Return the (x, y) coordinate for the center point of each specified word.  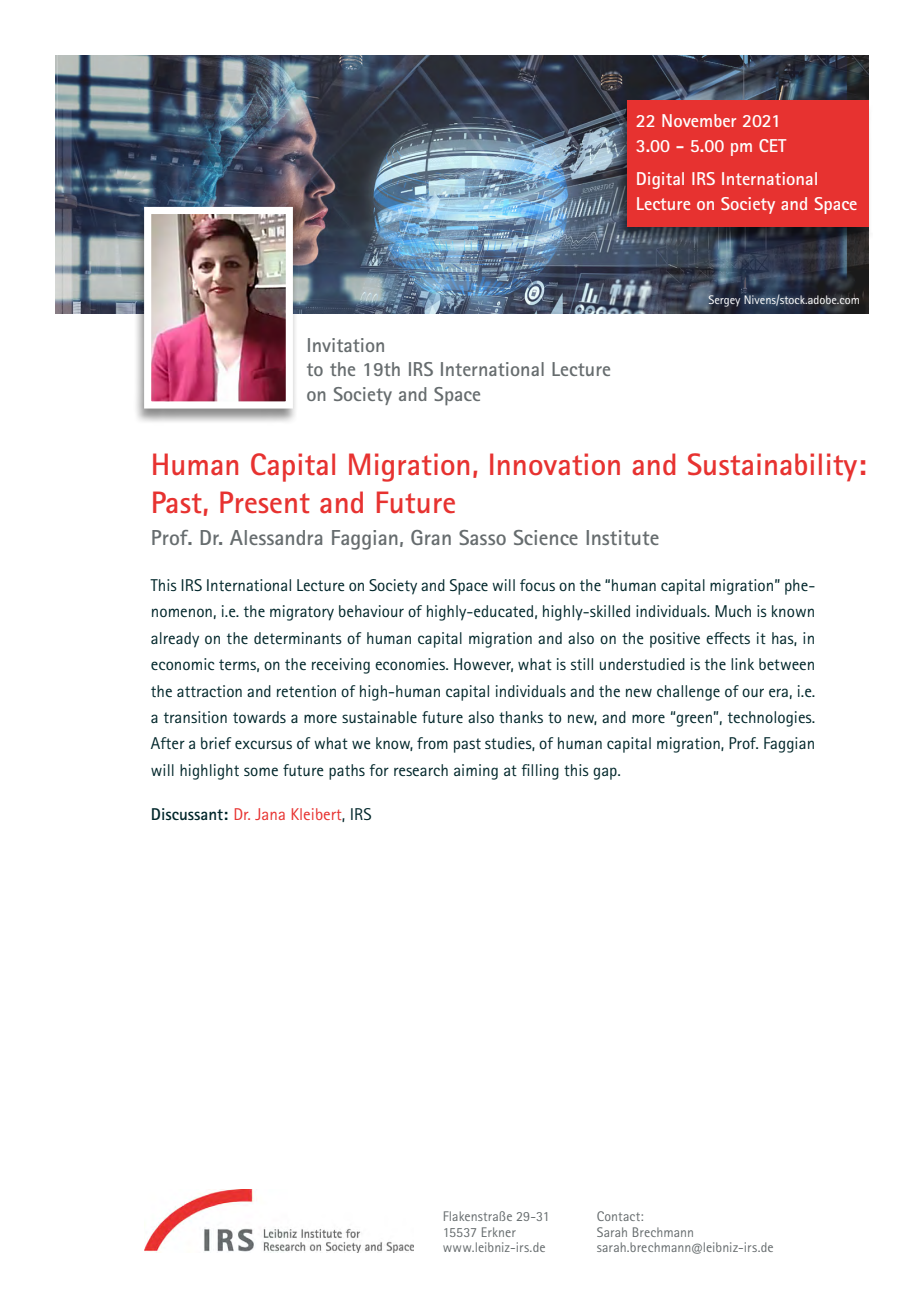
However (483, 665)
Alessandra (276, 537)
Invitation (346, 345)
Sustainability (772, 467)
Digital (660, 180)
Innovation (555, 464)
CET (772, 145)
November (699, 120)
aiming (476, 772)
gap (606, 773)
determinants (298, 638)
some (261, 771)
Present (265, 502)
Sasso (482, 537)
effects (728, 638)
